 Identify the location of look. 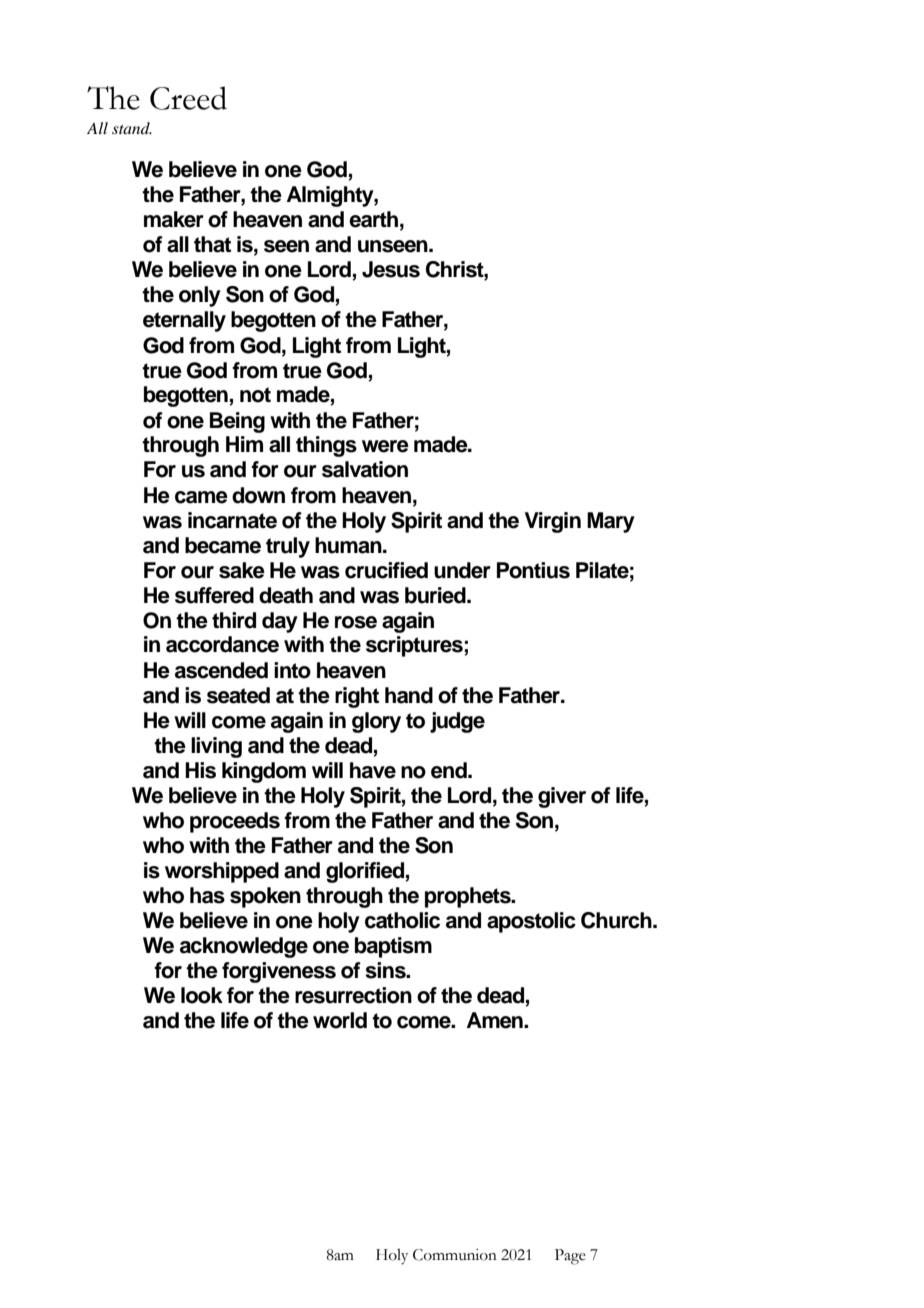
(202, 995).
